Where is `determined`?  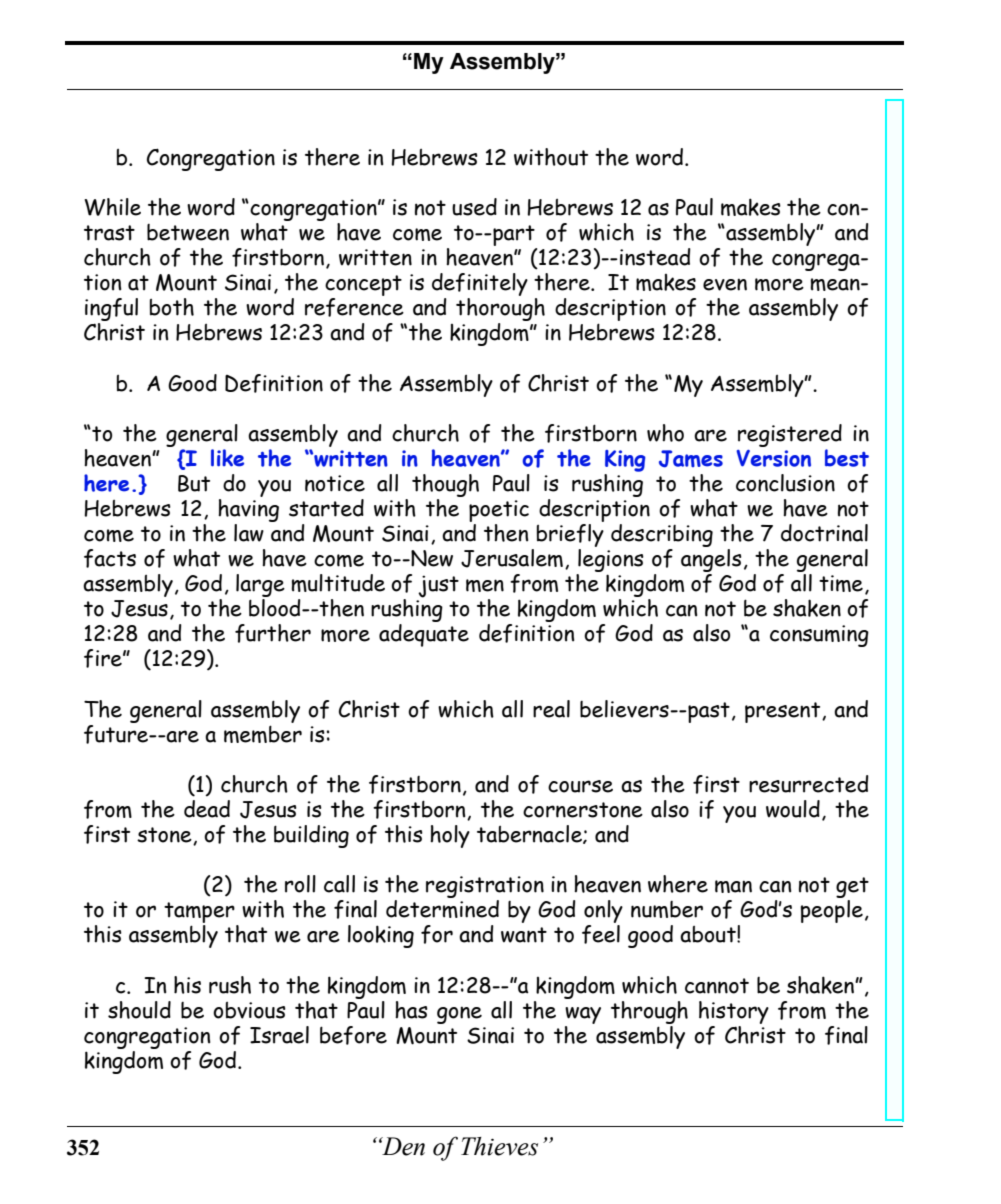
determined is located at coordinates (442, 909).
